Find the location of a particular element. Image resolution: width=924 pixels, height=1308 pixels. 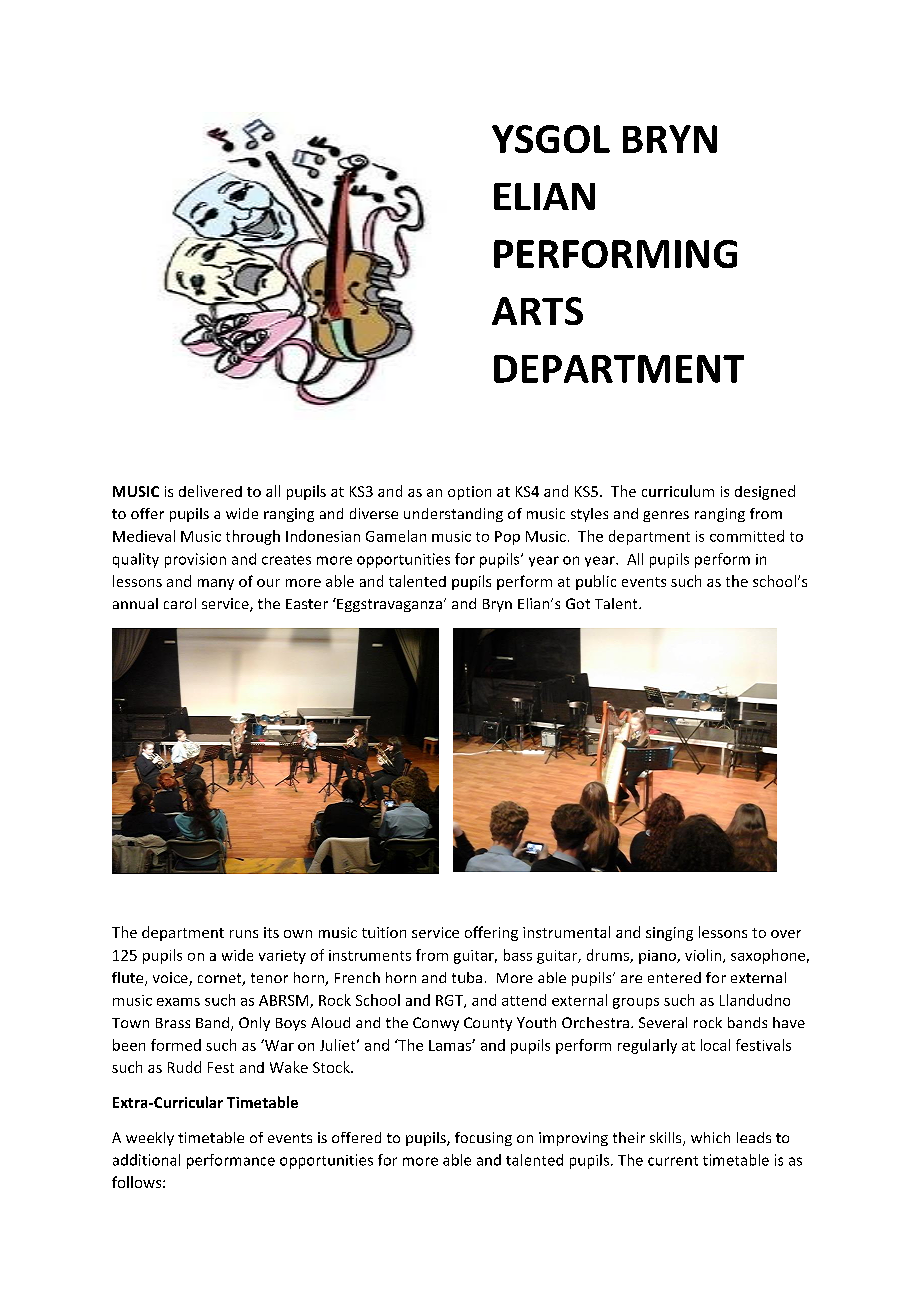

weekly is located at coordinates (150, 1139).
